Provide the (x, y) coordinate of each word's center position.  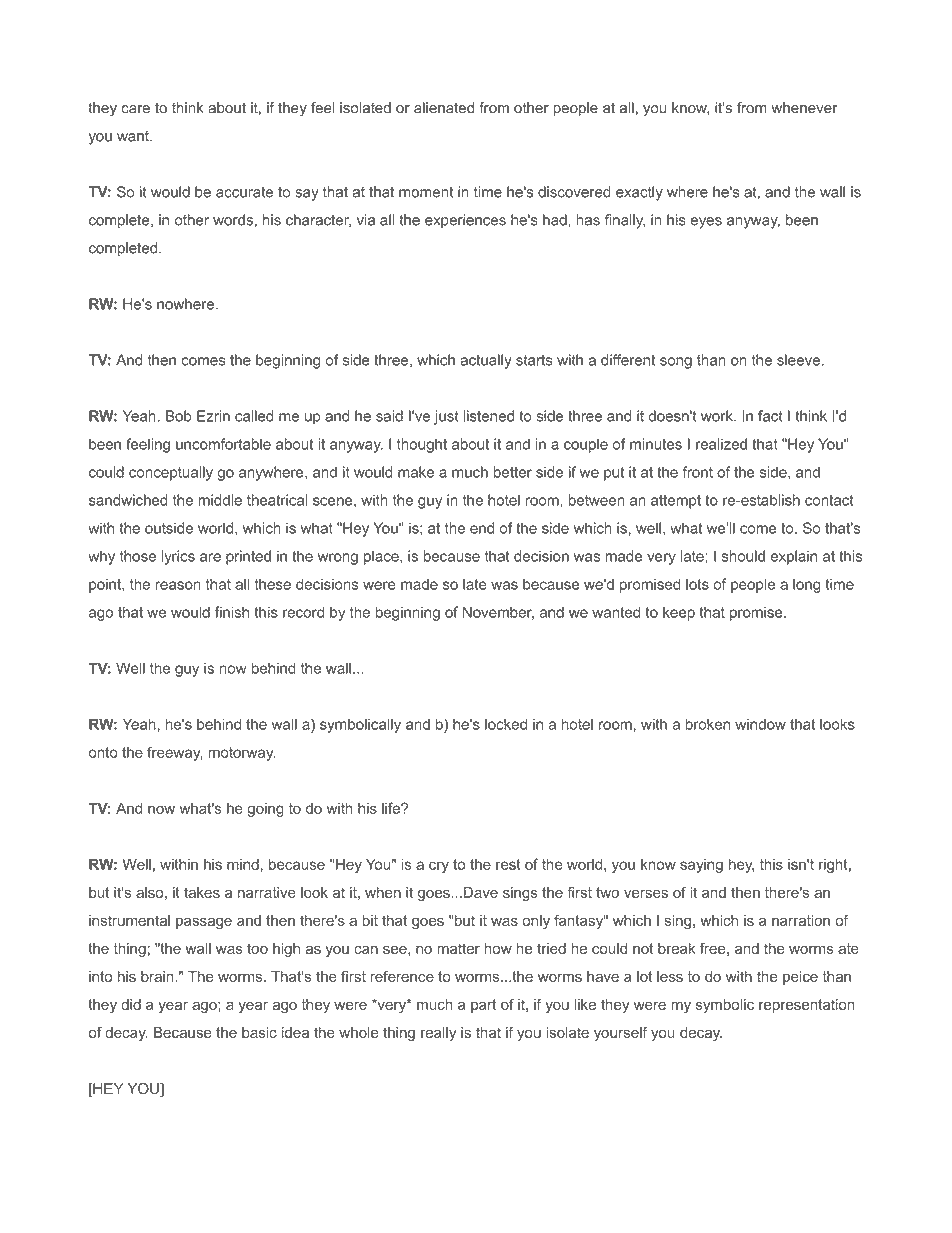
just (446, 417)
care (135, 109)
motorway (241, 754)
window (760, 724)
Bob (179, 416)
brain (158, 976)
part (483, 1006)
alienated (444, 108)
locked (506, 724)
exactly (639, 193)
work (718, 416)
